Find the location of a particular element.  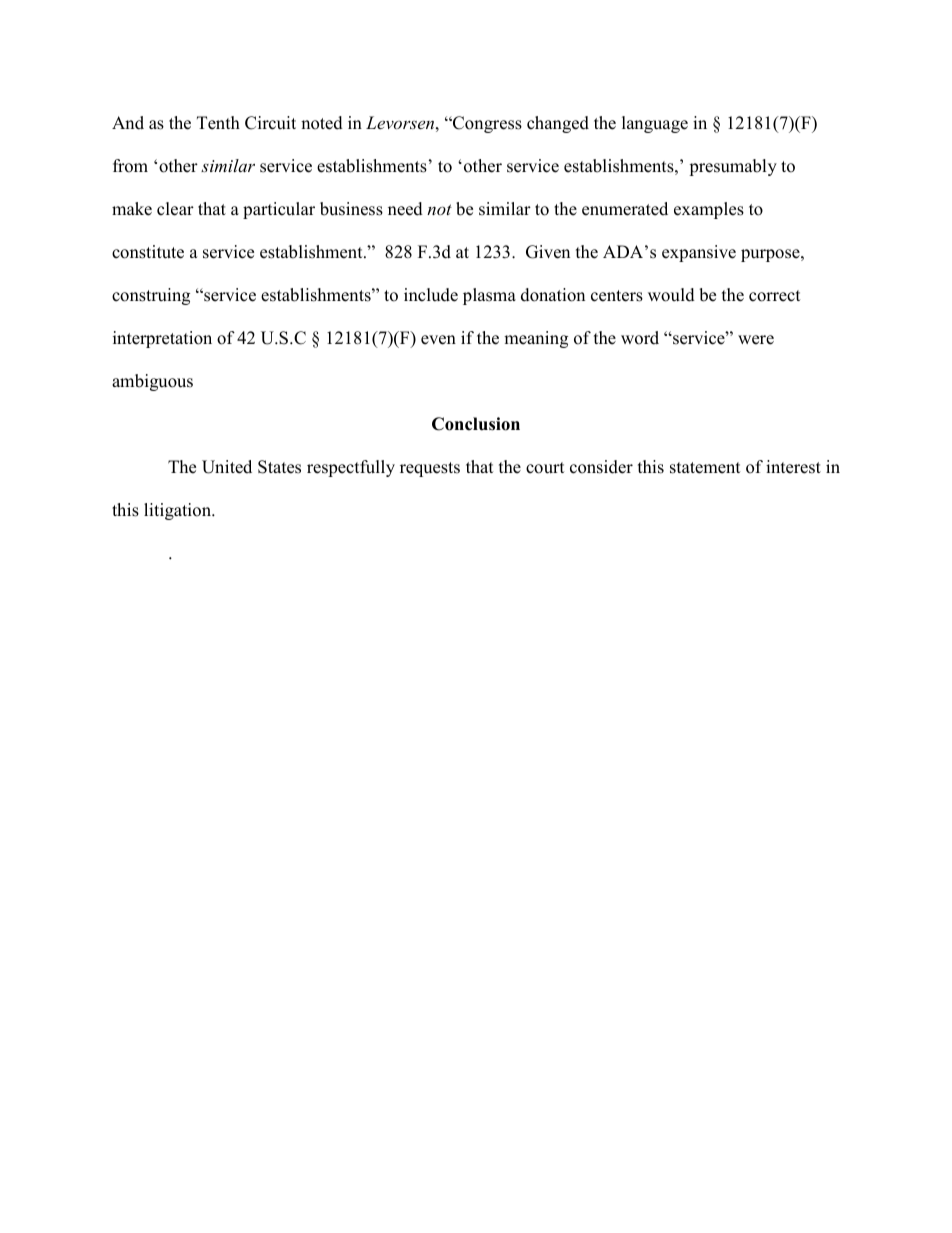

Tenth is located at coordinates (218, 123).
